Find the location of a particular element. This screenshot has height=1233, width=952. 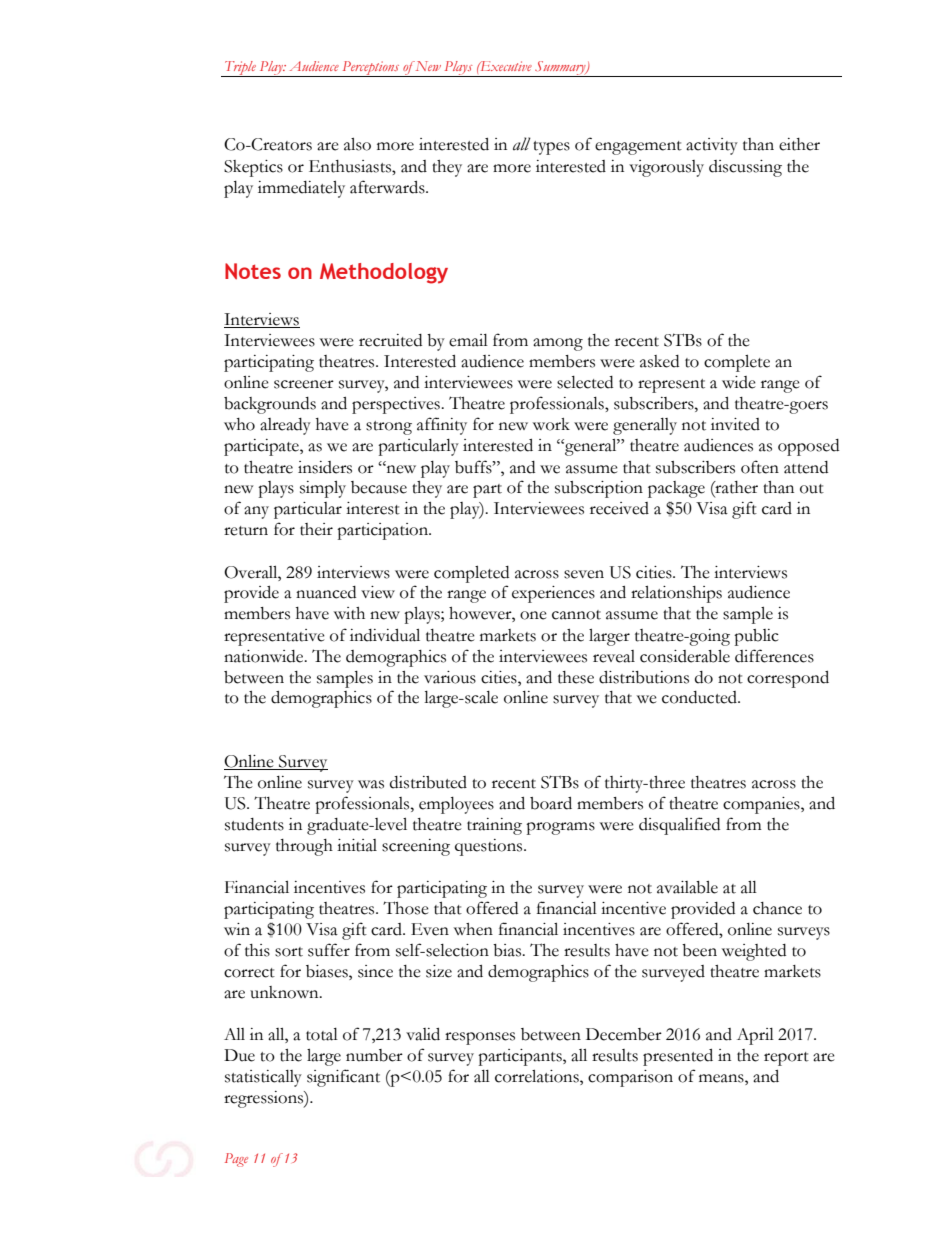

already is located at coordinates (285, 426).
